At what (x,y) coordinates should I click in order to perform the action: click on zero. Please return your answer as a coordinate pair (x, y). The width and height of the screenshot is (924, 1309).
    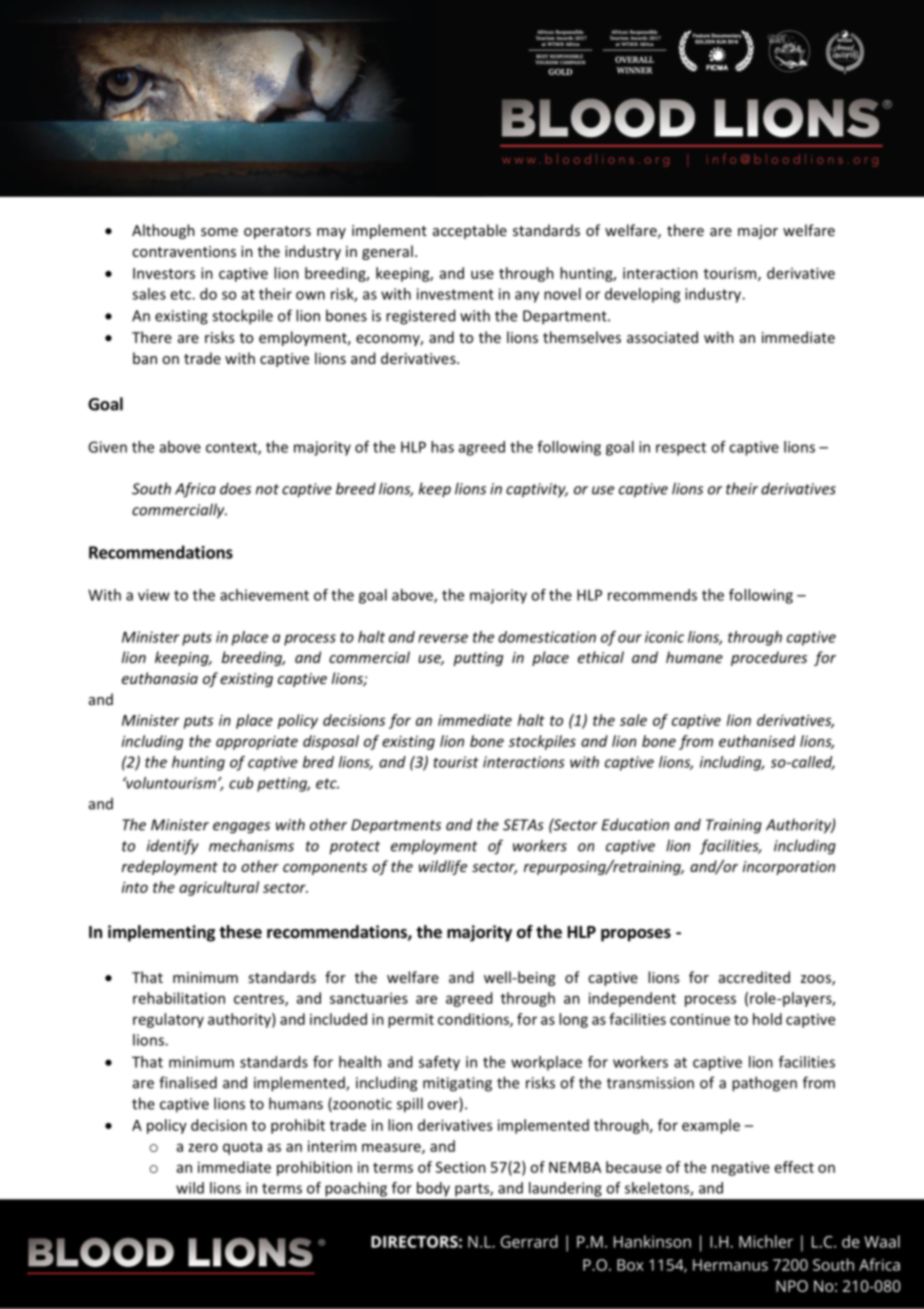
    Looking at the image, I should click on (203, 1147).
